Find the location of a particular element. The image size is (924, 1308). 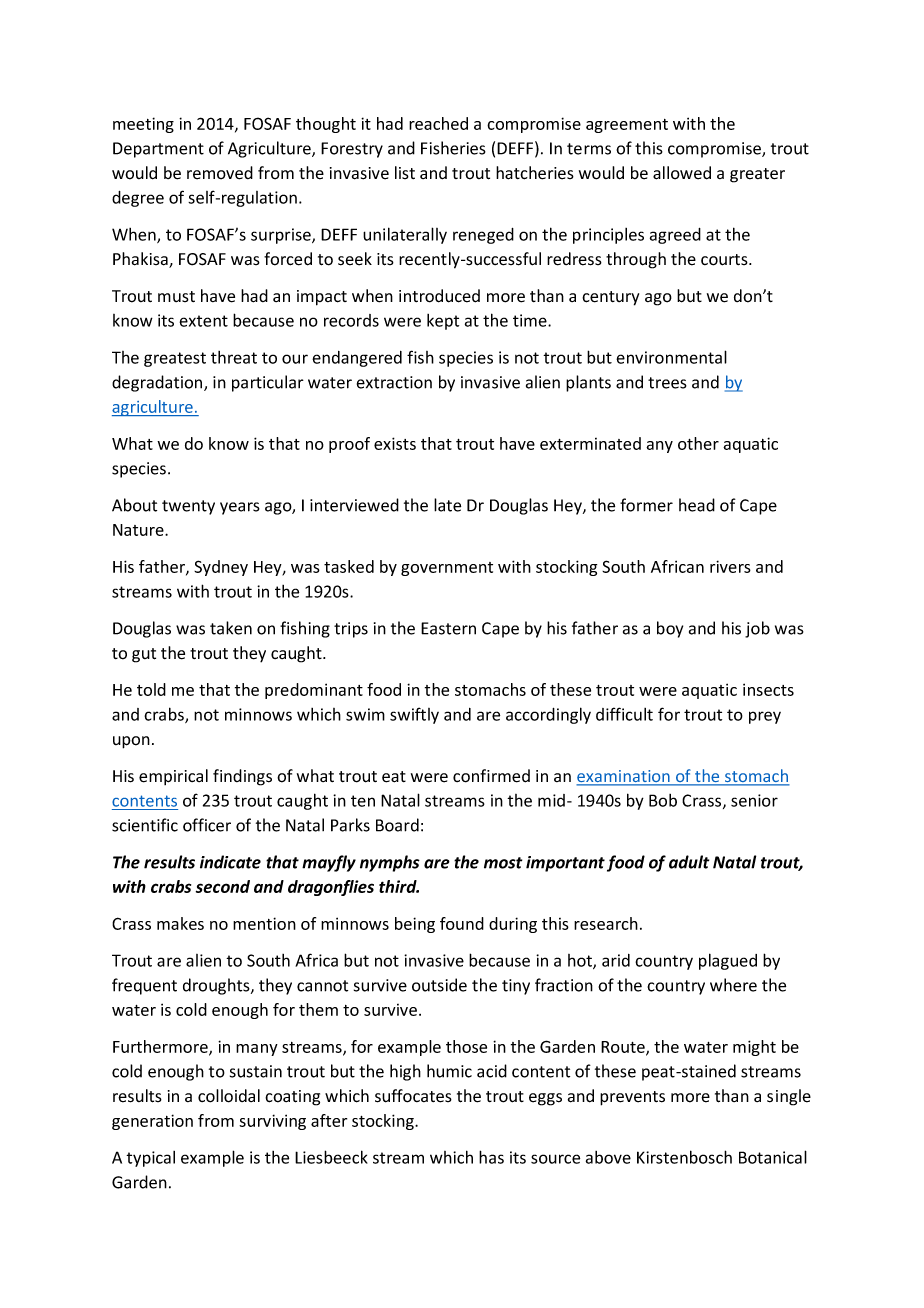

taken is located at coordinates (231, 628).
